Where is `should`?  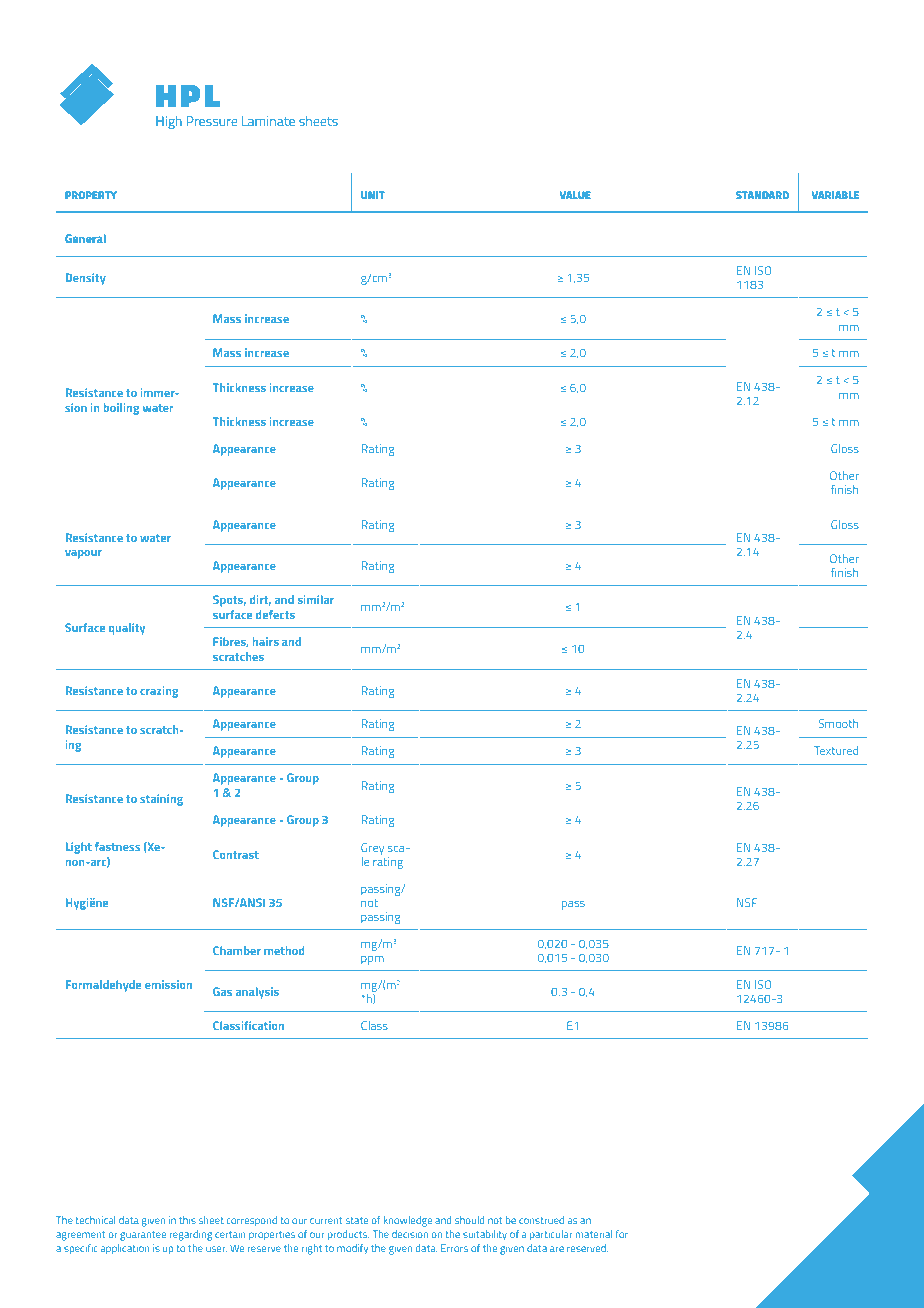
should is located at coordinates (469, 1220).
